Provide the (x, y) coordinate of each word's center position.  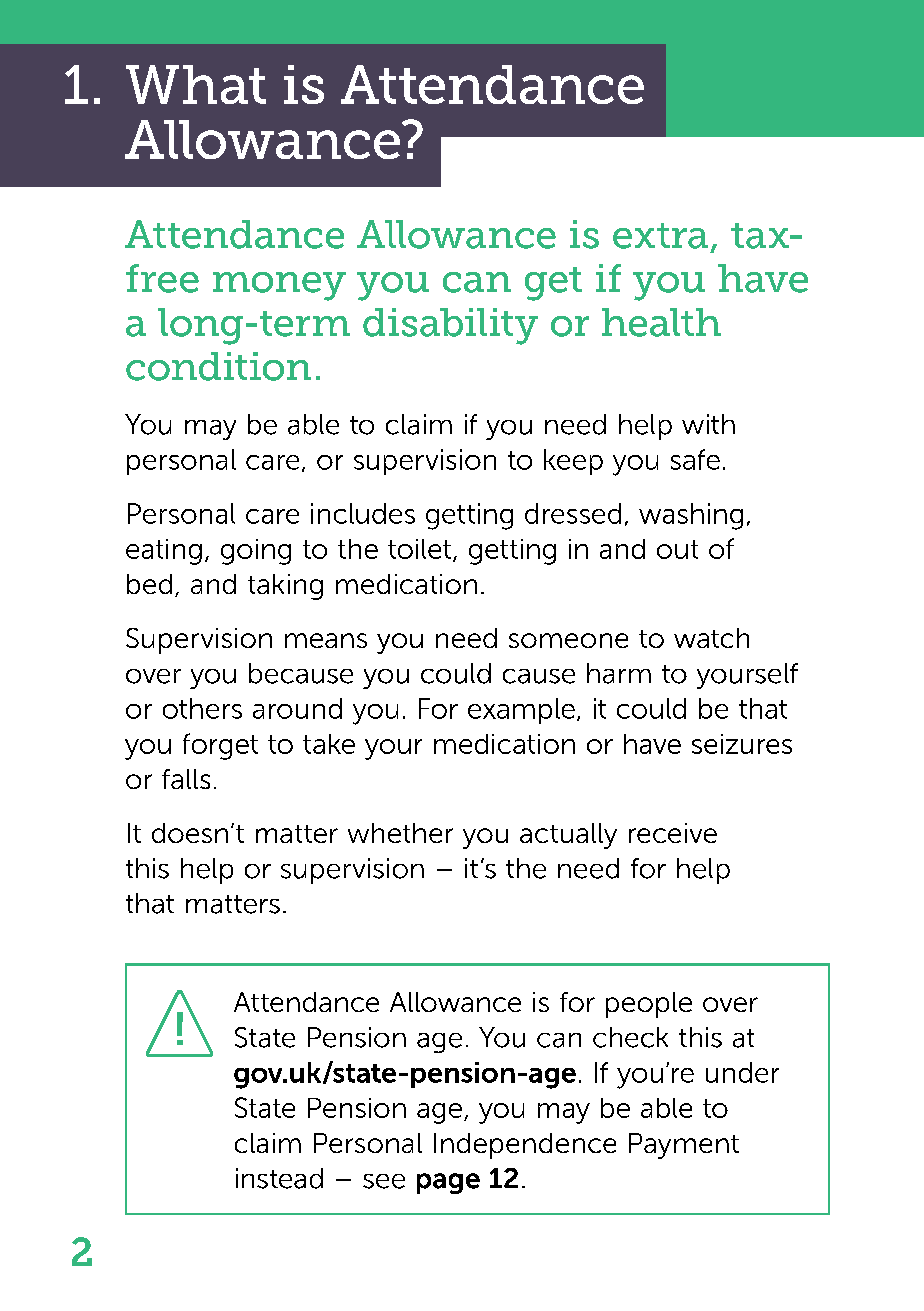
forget (220, 746)
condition (218, 366)
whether (400, 833)
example (521, 711)
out (677, 549)
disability (450, 326)
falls (186, 779)
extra (660, 236)
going (256, 552)
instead (279, 1178)
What (196, 84)
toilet (419, 549)
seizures (742, 744)
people (649, 1005)
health (661, 322)
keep (573, 462)
